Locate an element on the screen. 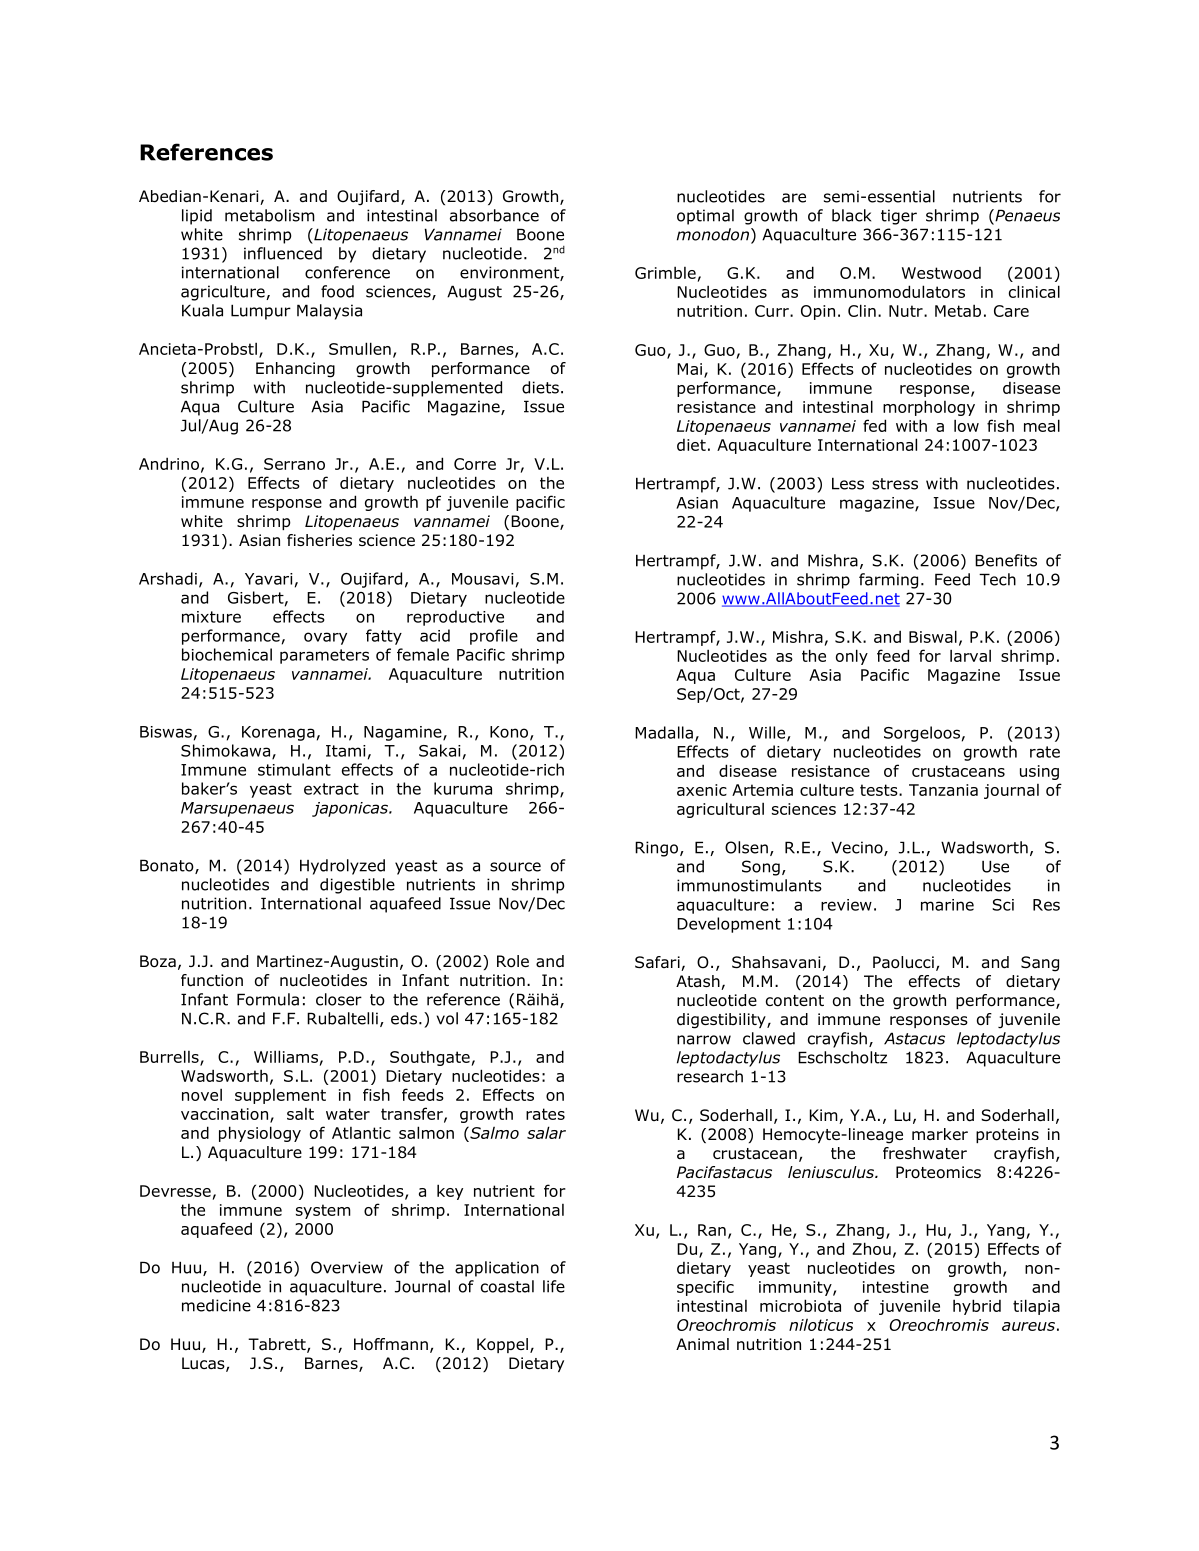 The width and height of the screenshot is (1199, 1551). Serrano is located at coordinates (294, 464).
